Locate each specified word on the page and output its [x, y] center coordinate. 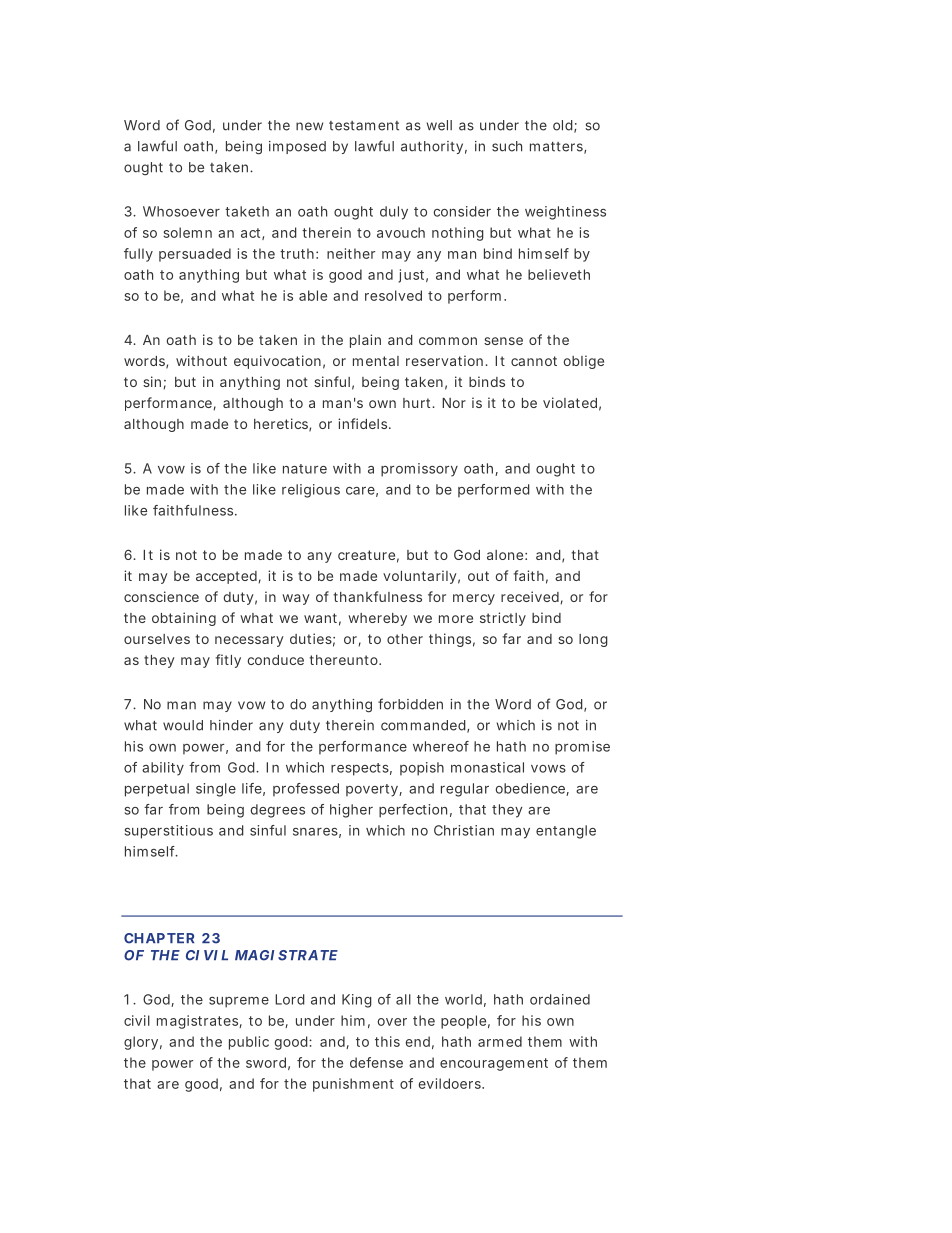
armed [500, 1041]
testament [364, 126]
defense [376, 1062]
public [249, 1043]
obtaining [184, 619]
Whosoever [181, 211]
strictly [503, 619]
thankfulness [378, 596]
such [507, 146]
